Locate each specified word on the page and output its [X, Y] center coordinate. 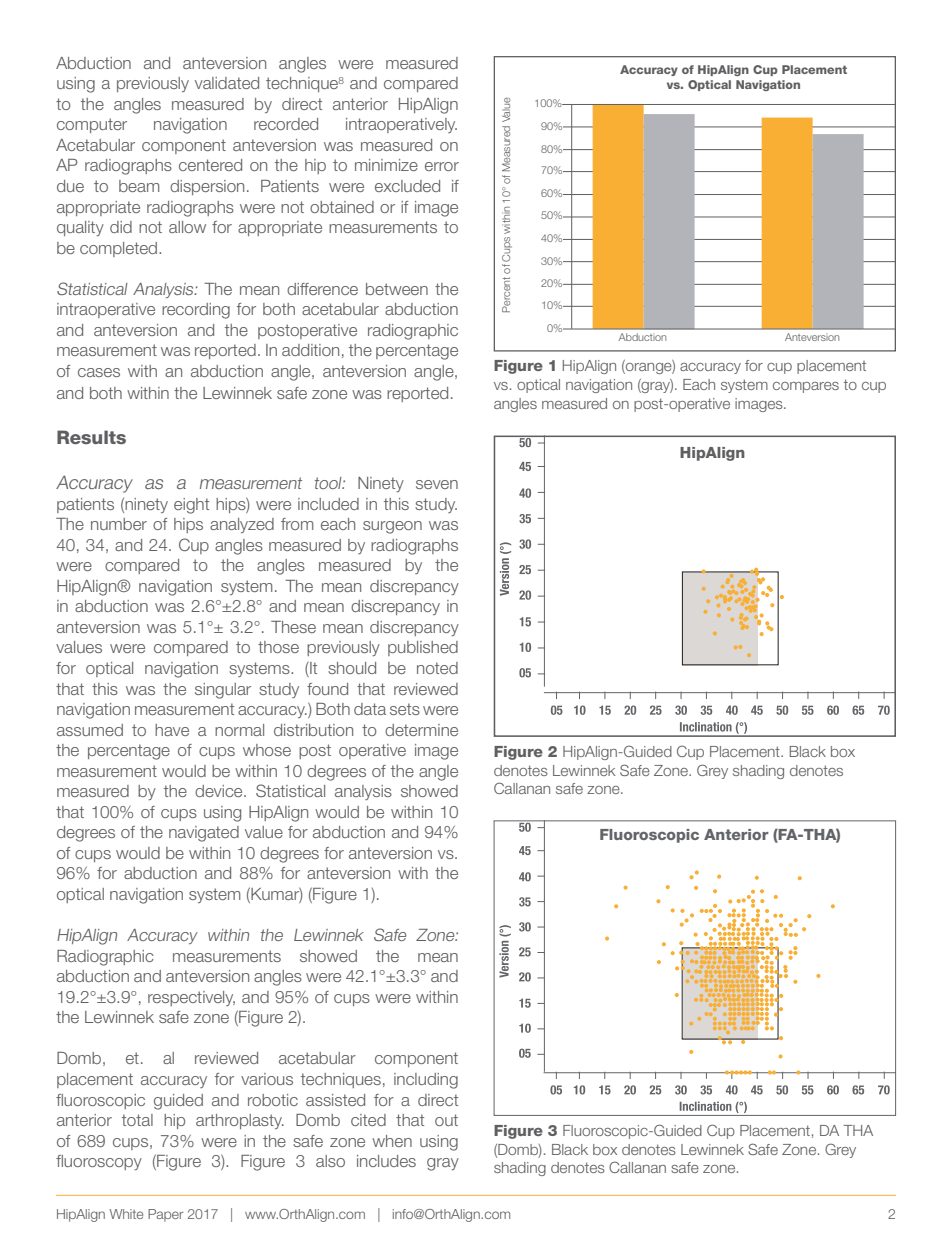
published [423, 648]
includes [386, 1161]
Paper [165, 1215]
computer [92, 125]
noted [437, 668]
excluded [407, 186]
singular [223, 691]
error [442, 166]
